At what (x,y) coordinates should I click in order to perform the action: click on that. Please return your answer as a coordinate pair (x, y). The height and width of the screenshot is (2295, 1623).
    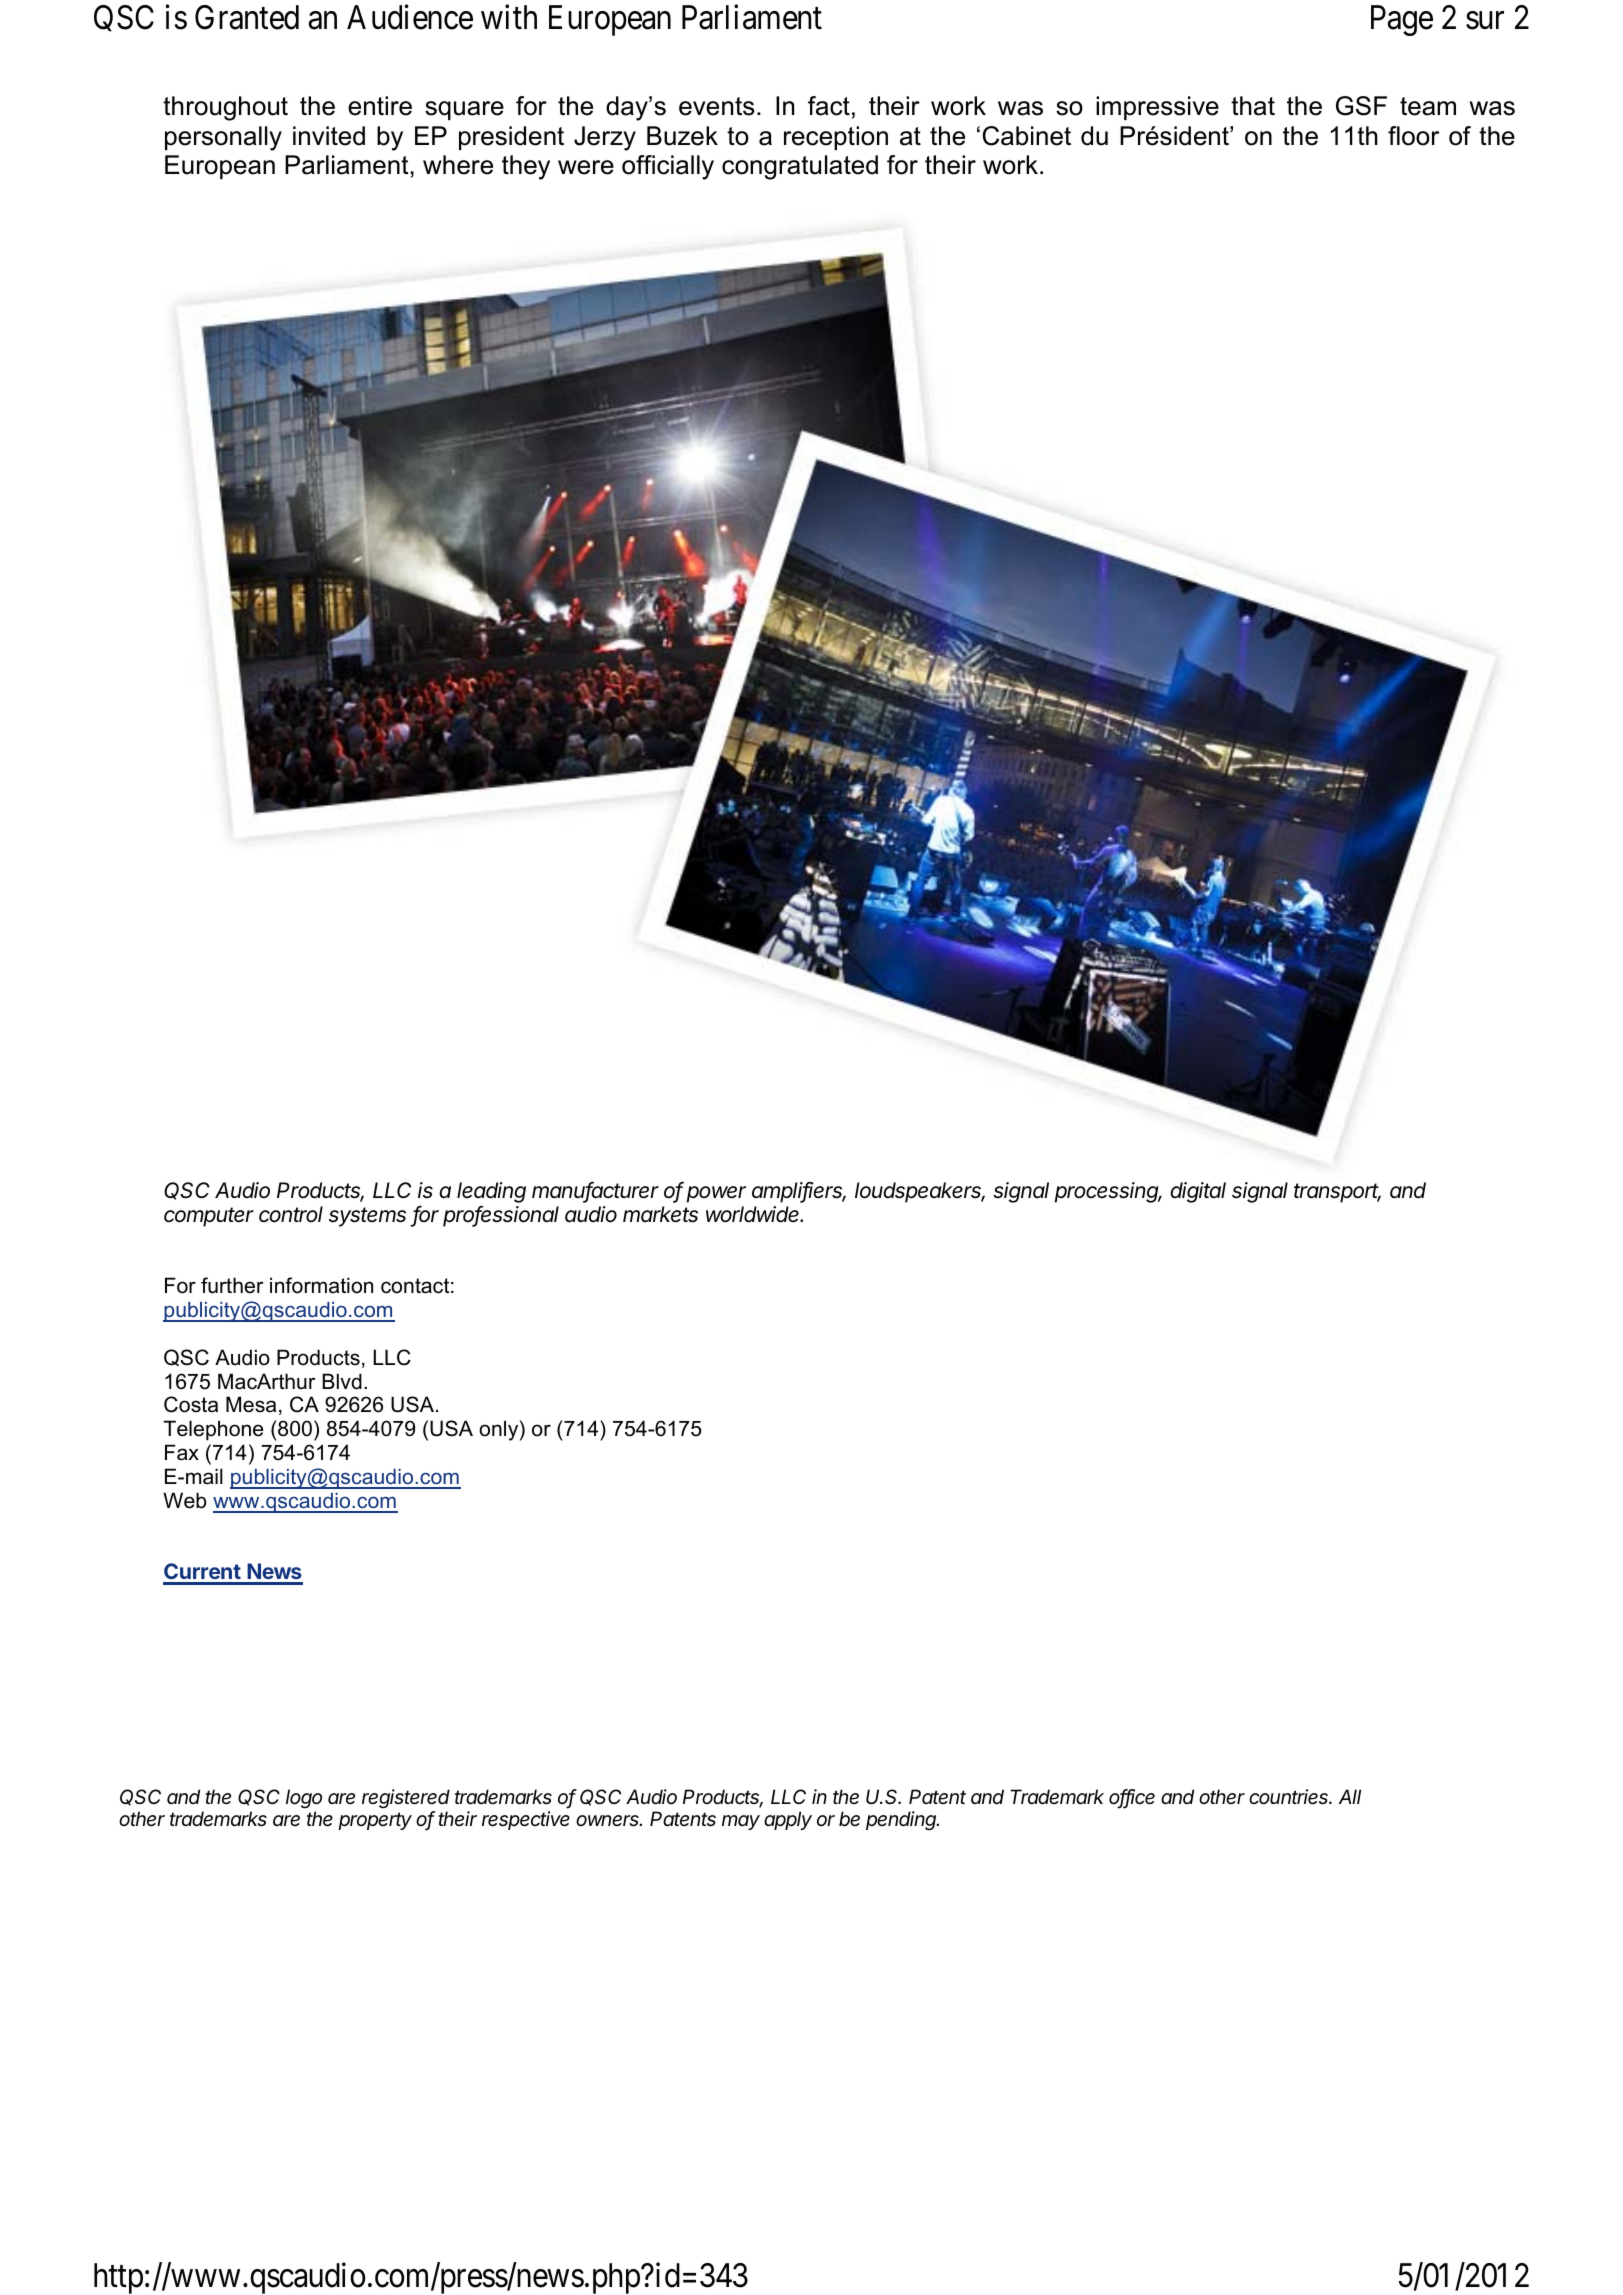
    Looking at the image, I should click on (1253, 106).
